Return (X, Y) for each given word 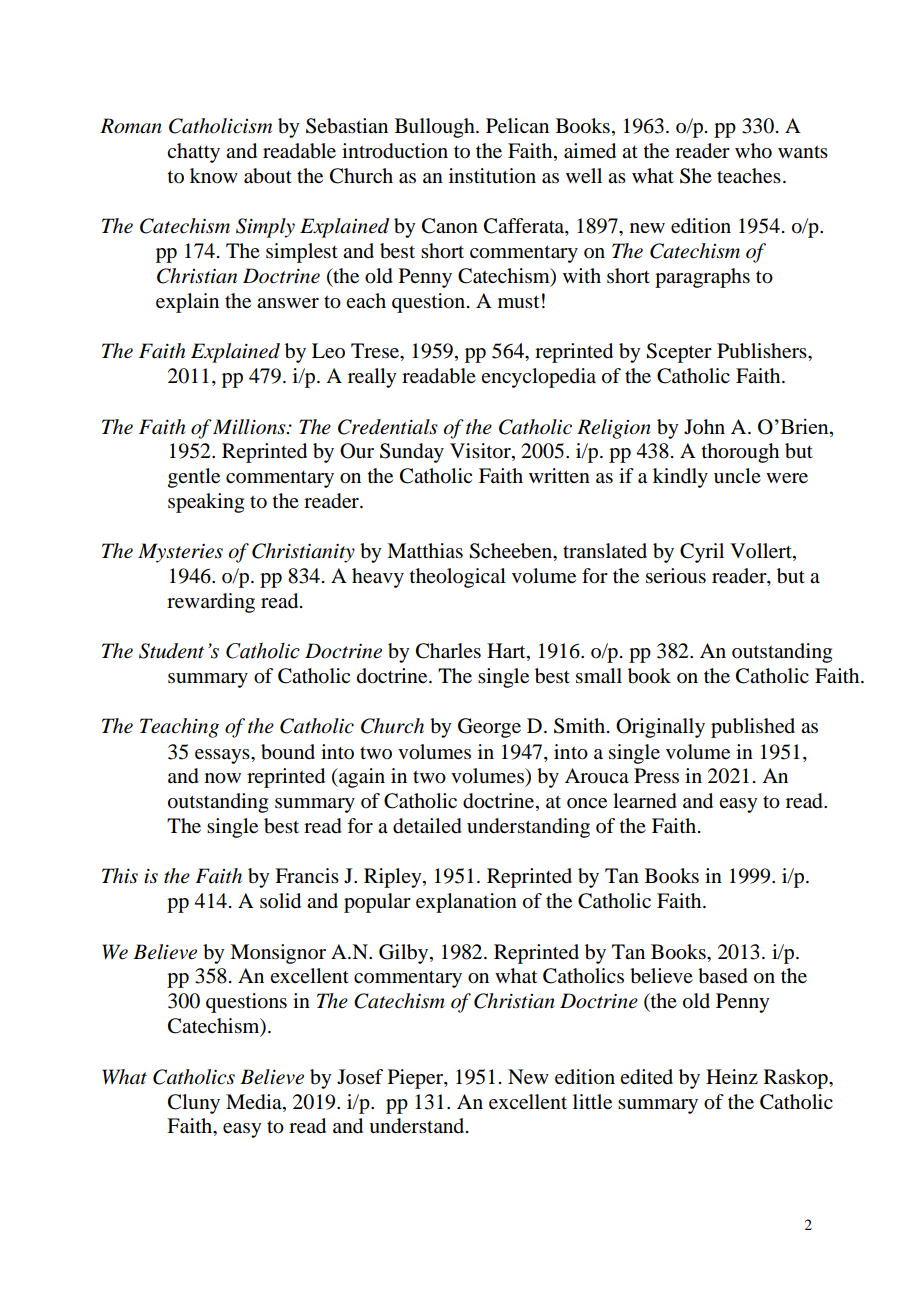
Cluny (194, 1104)
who (753, 151)
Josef (360, 1077)
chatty (193, 153)
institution (492, 176)
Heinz (732, 1077)
